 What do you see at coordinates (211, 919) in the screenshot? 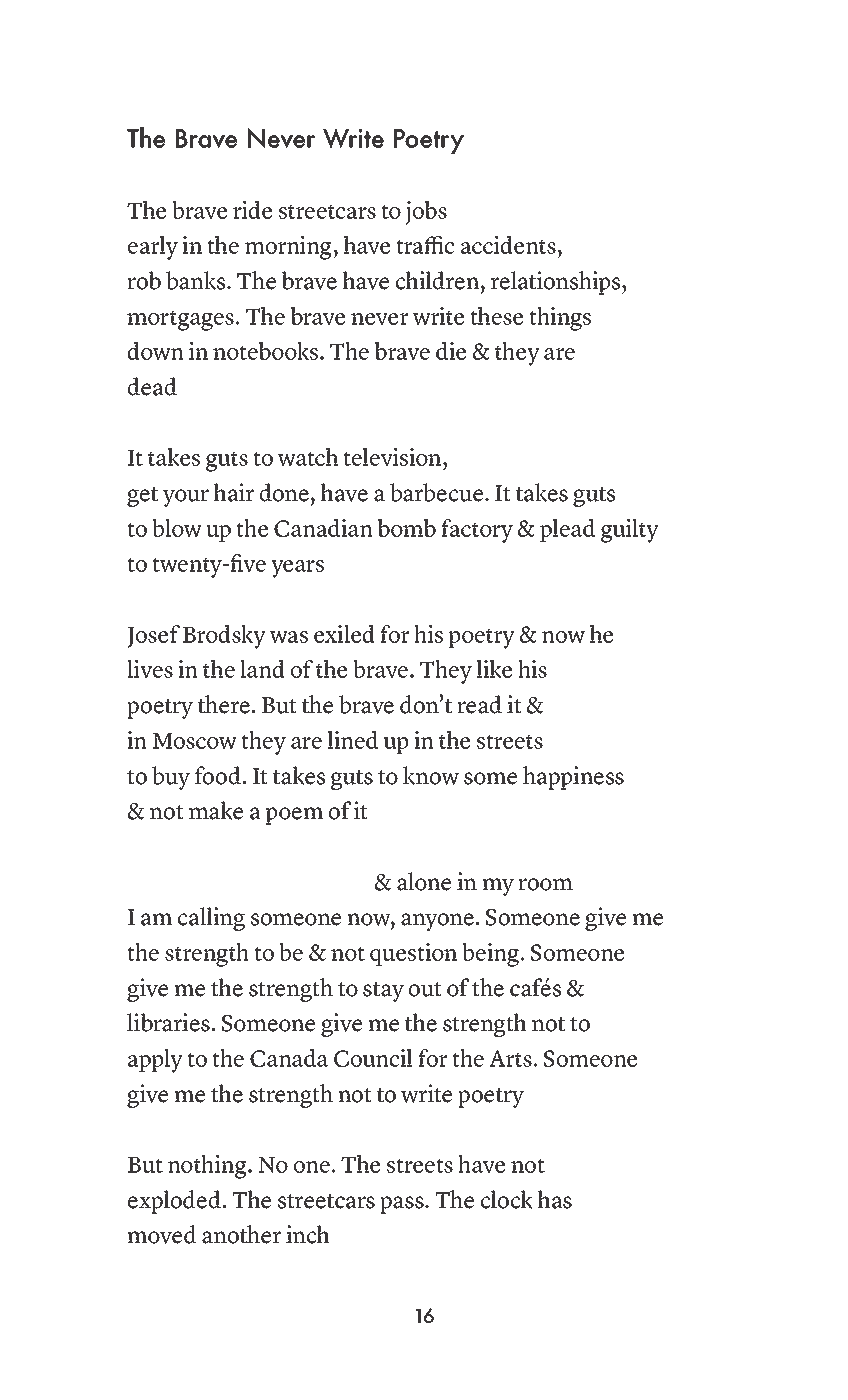
I see `calling` at bounding box center [211, 919].
